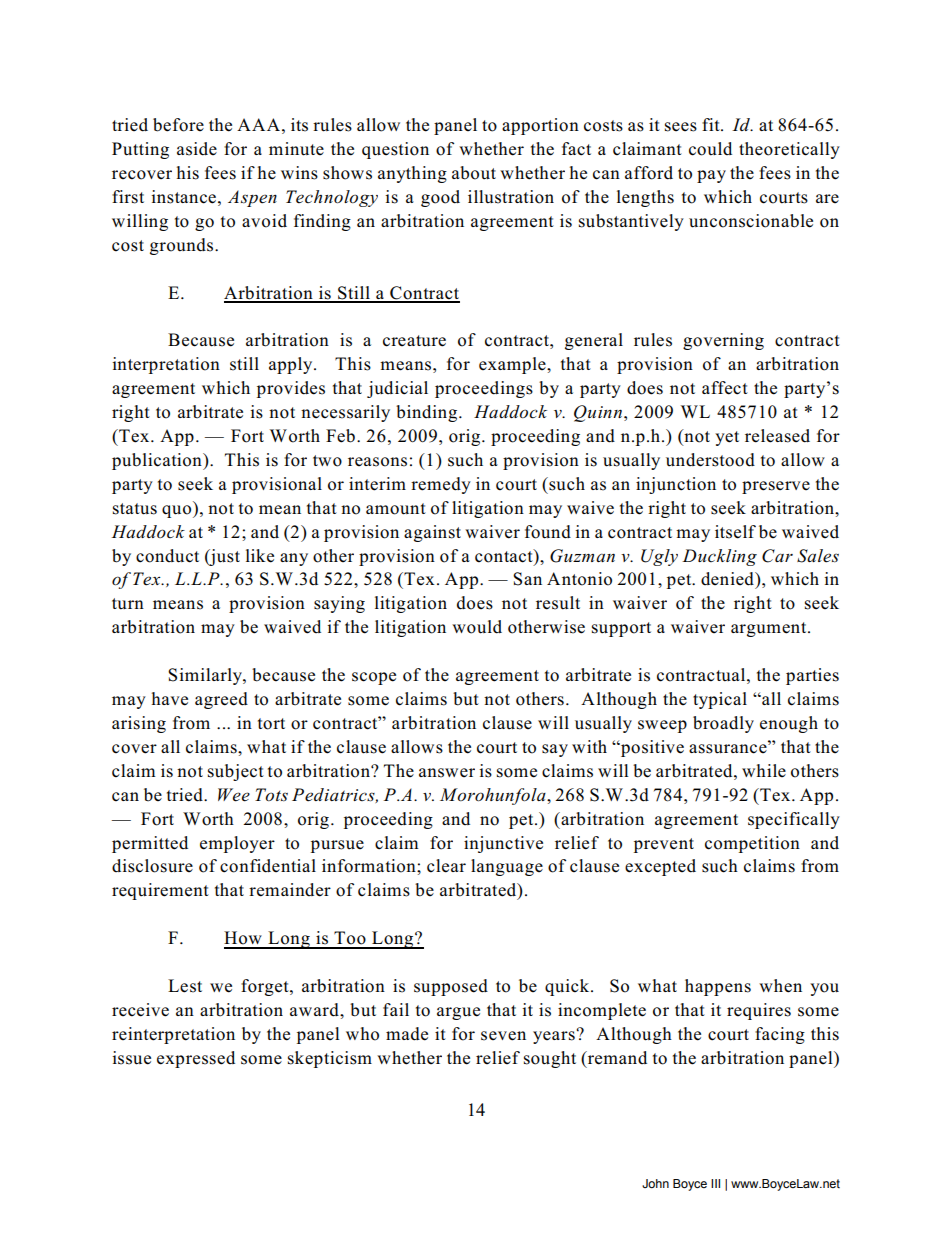 Image resolution: width=952 pixels, height=1233 pixels. What do you see at coordinates (715, 1183) in the screenshot?
I see `III` at bounding box center [715, 1183].
